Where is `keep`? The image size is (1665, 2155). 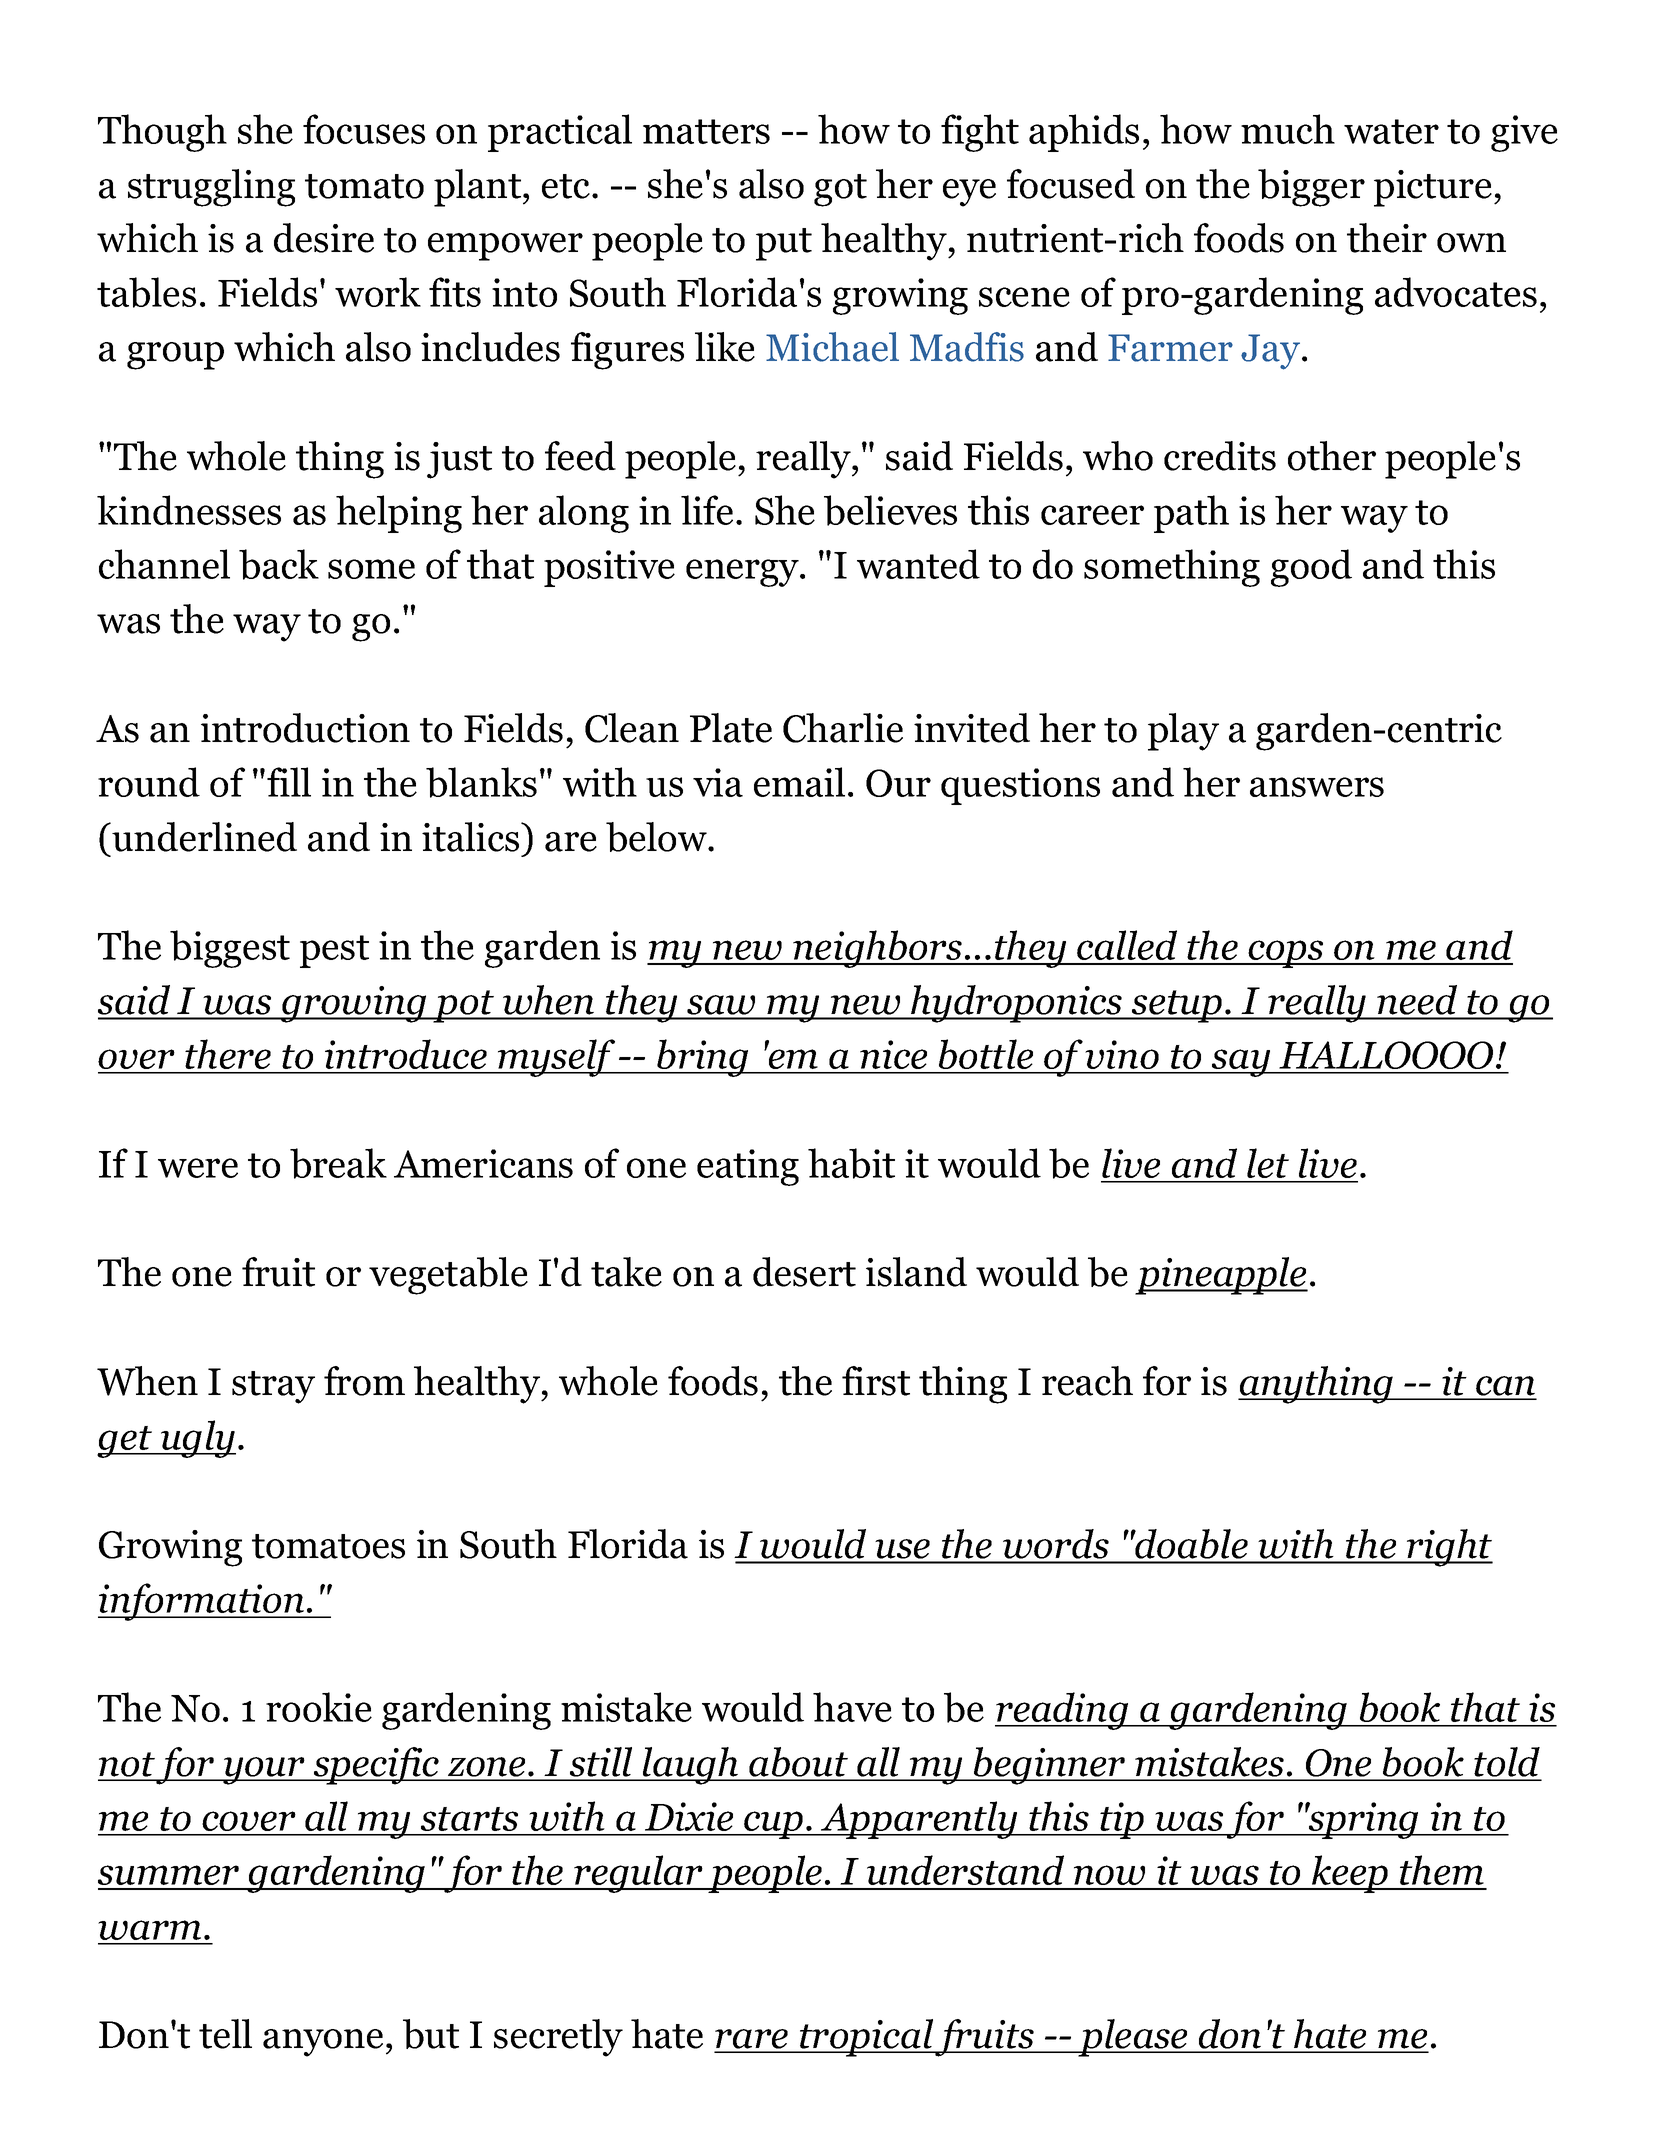
keep is located at coordinates (1350, 1874).
